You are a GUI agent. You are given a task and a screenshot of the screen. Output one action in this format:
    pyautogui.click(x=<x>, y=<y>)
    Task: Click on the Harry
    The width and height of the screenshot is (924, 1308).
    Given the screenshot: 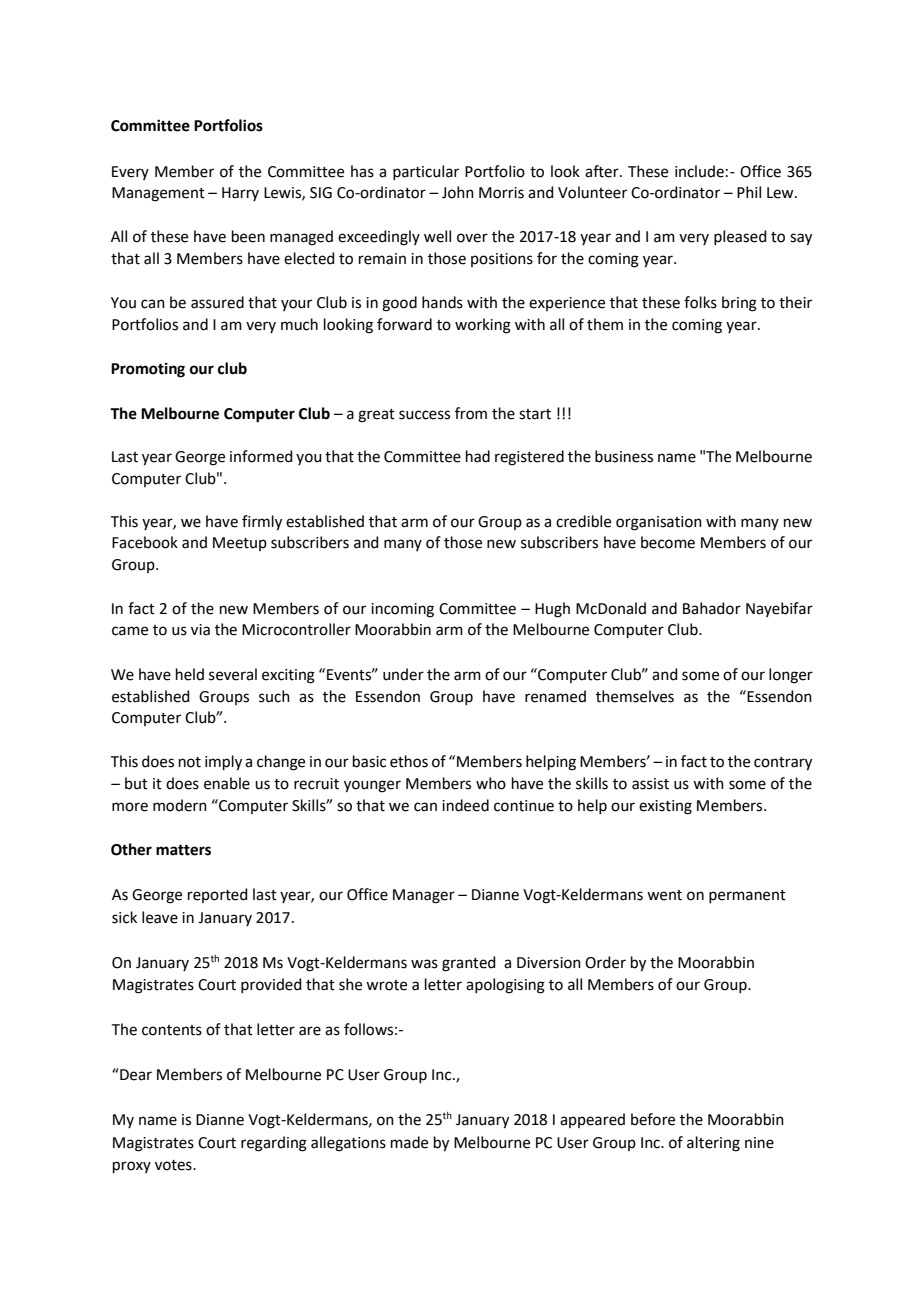 What is the action you would take?
    pyautogui.click(x=240, y=194)
